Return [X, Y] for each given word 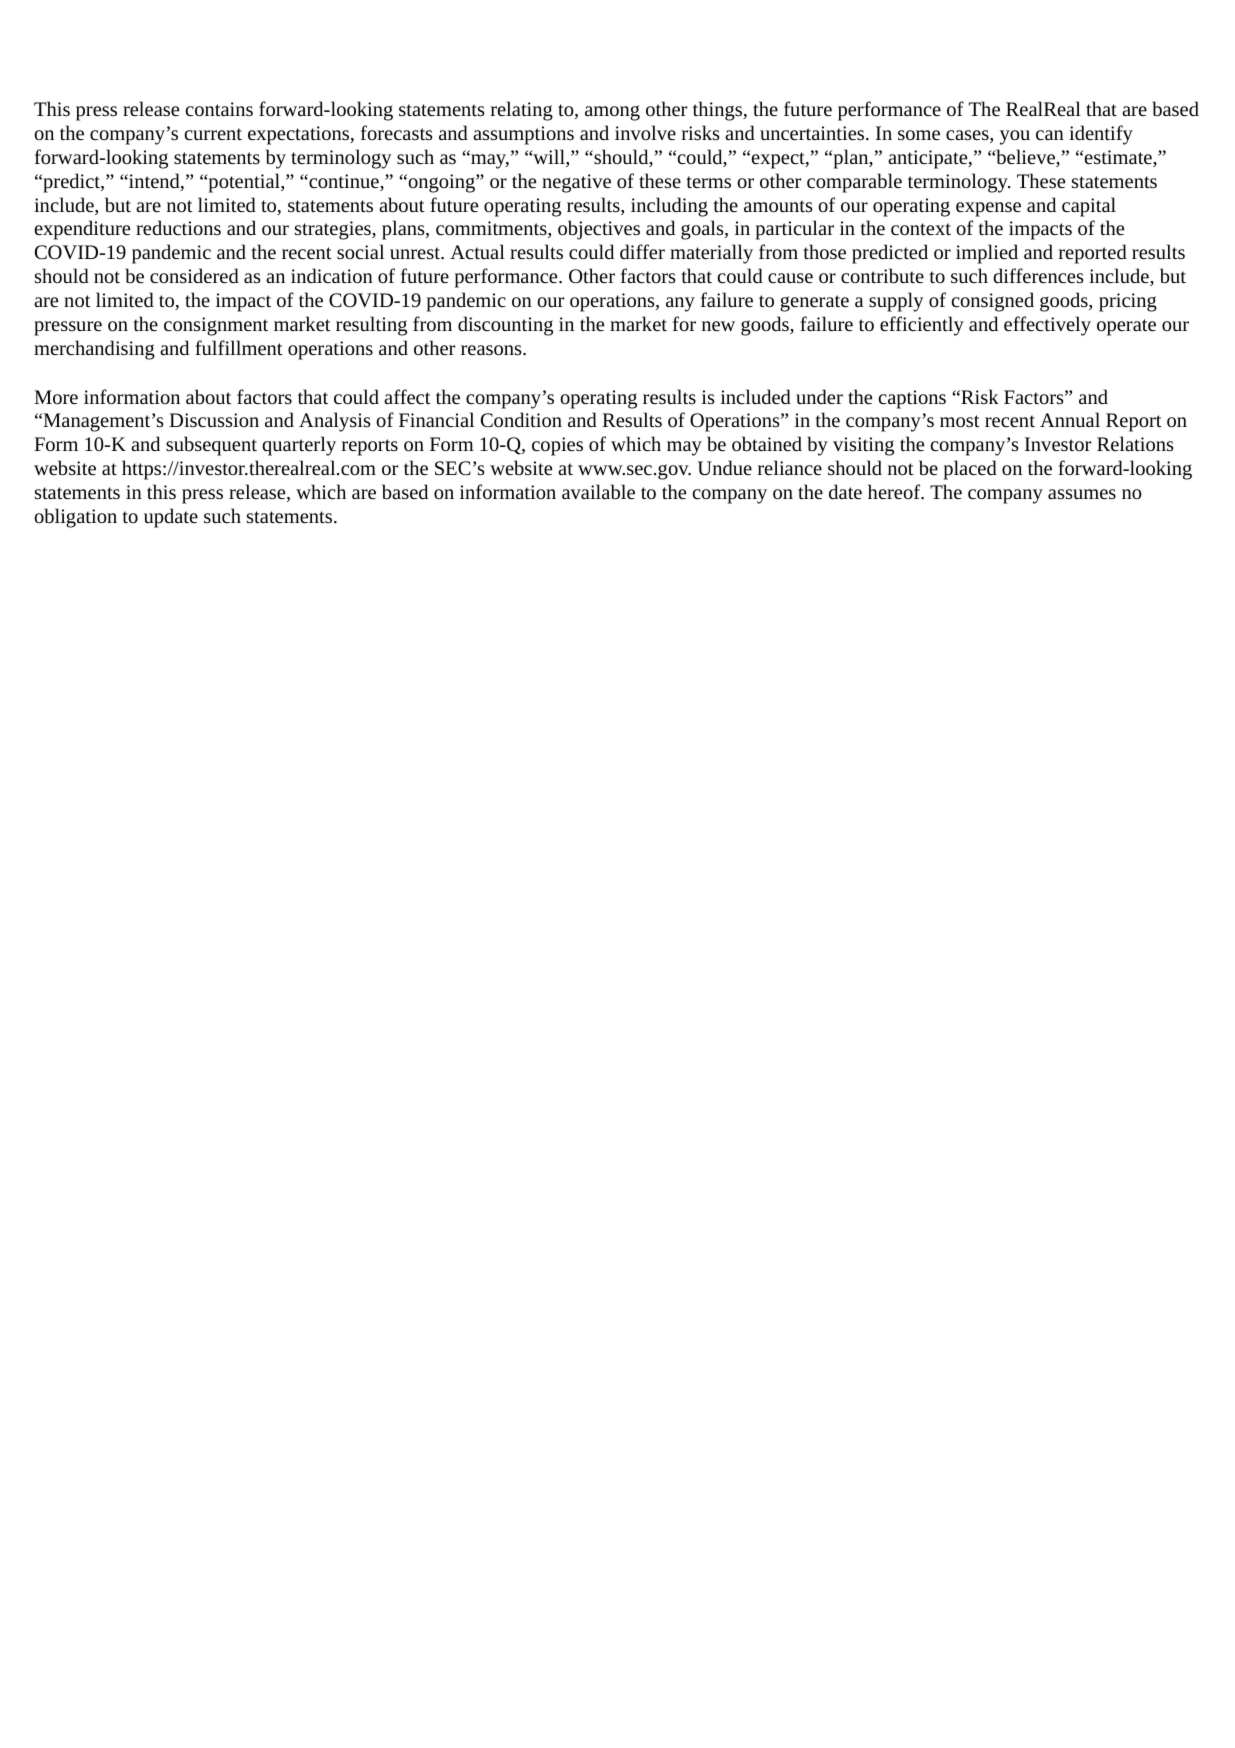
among [612, 113]
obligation [75, 518]
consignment [216, 326]
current [213, 134]
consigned [993, 302]
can [1050, 135]
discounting [505, 326]
